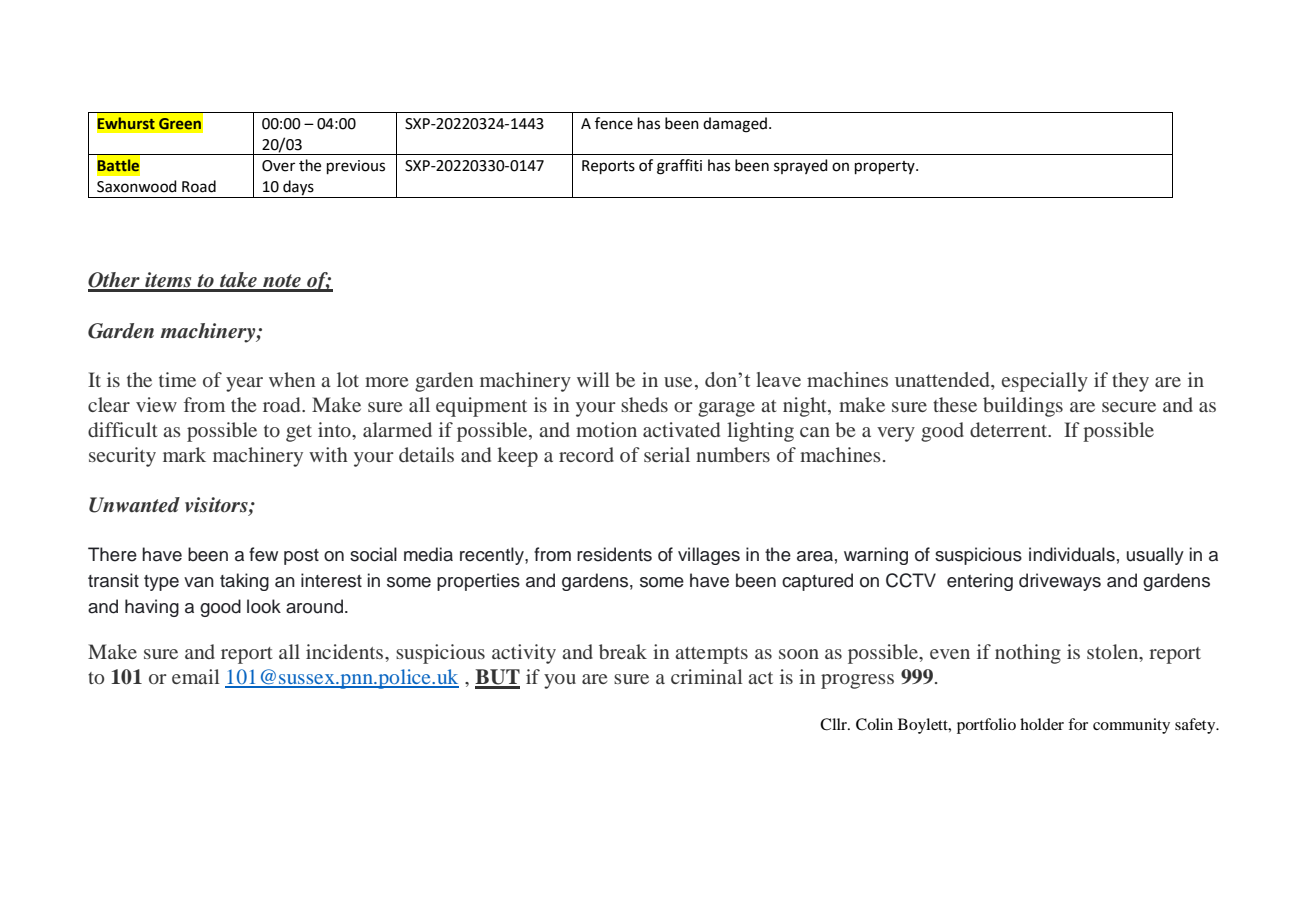  I want to click on will, so click(593, 379).
